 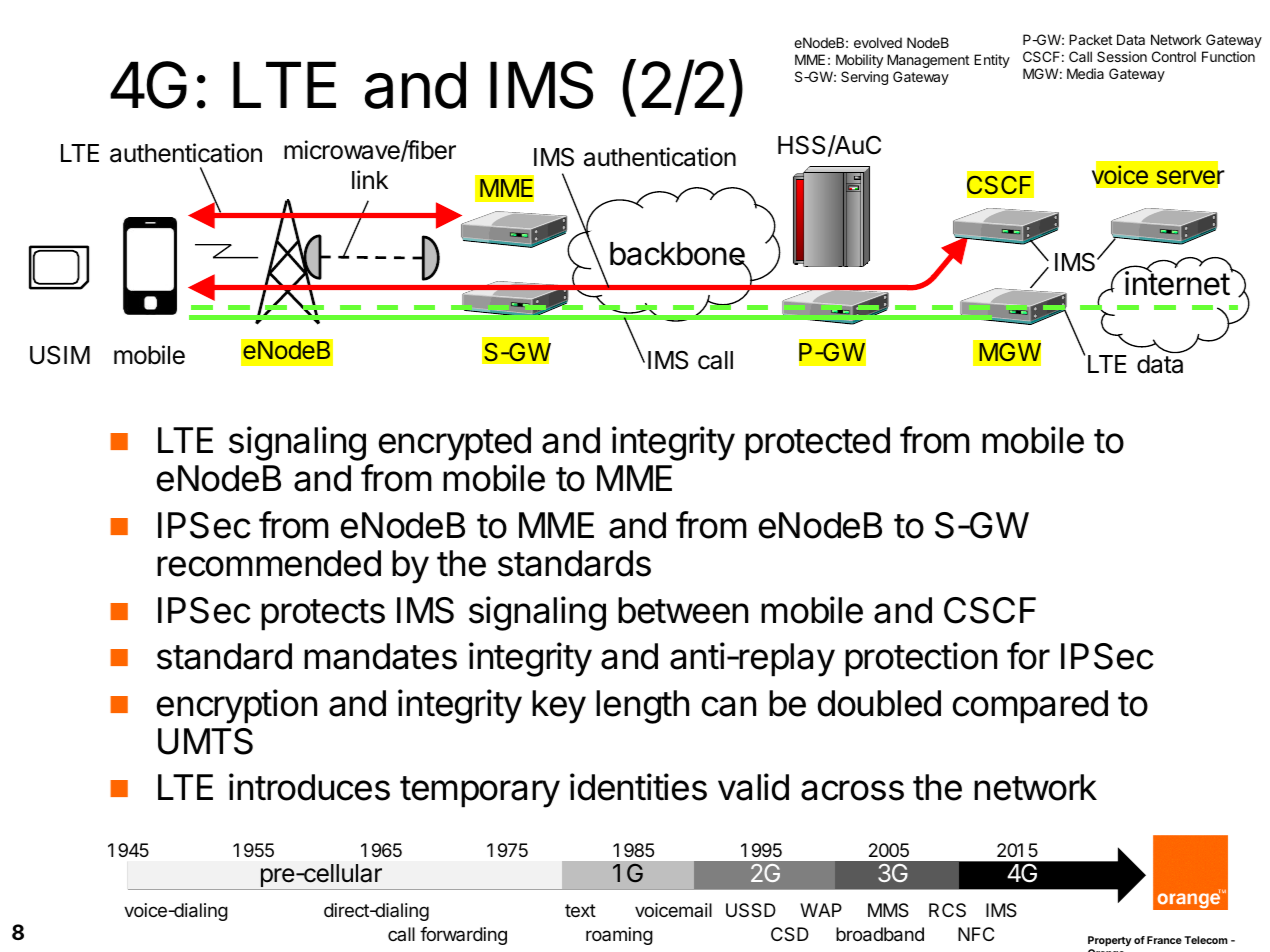 What do you see at coordinates (1085, 73) in the screenshot?
I see `Media` at bounding box center [1085, 73].
